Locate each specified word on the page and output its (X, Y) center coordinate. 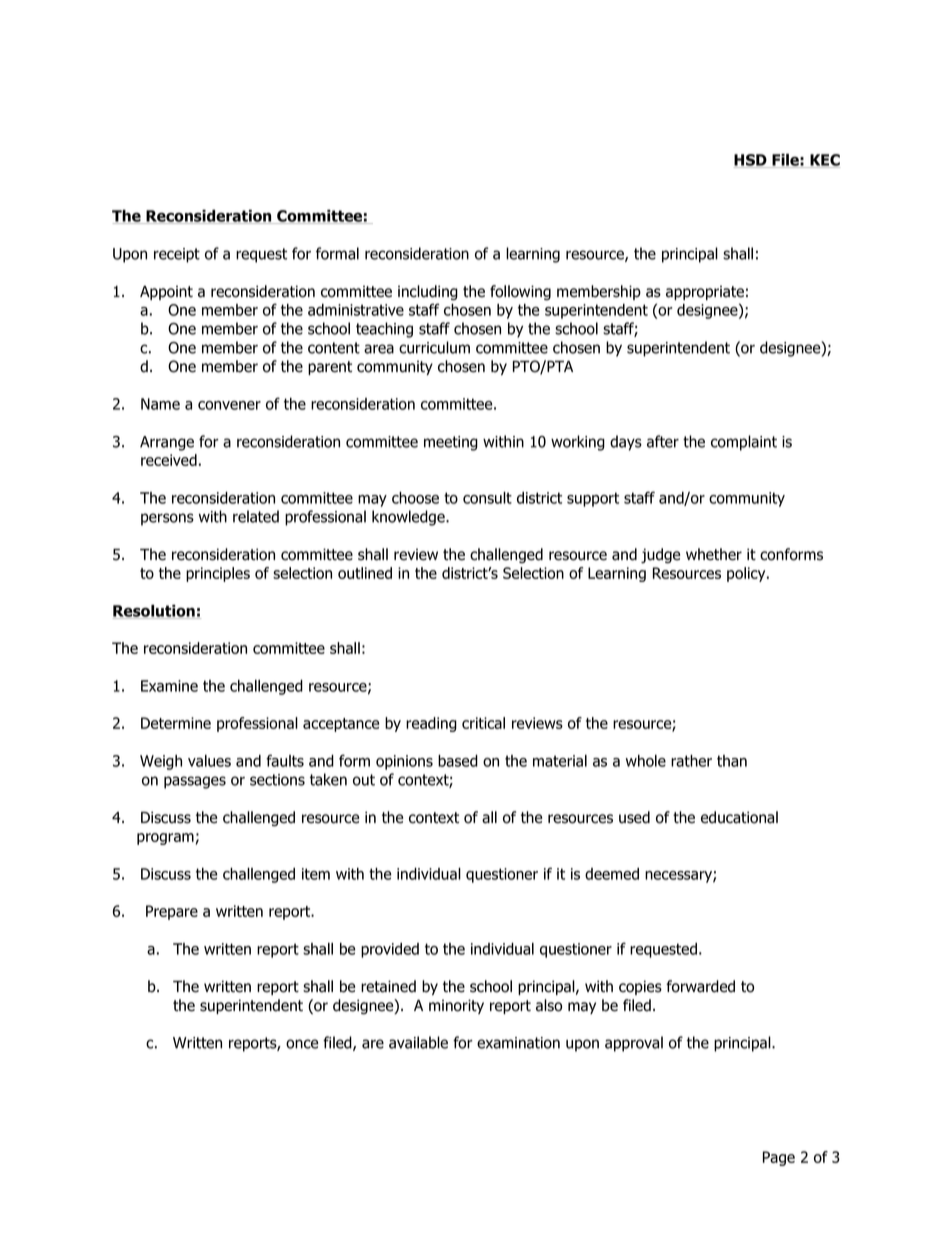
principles (218, 574)
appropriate (705, 293)
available (418, 1042)
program (165, 839)
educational (739, 817)
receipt (177, 255)
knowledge (409, 518)
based (458, 761)
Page (779, 1158)
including (428, 293)
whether (714, 554)
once (302, 1044)
